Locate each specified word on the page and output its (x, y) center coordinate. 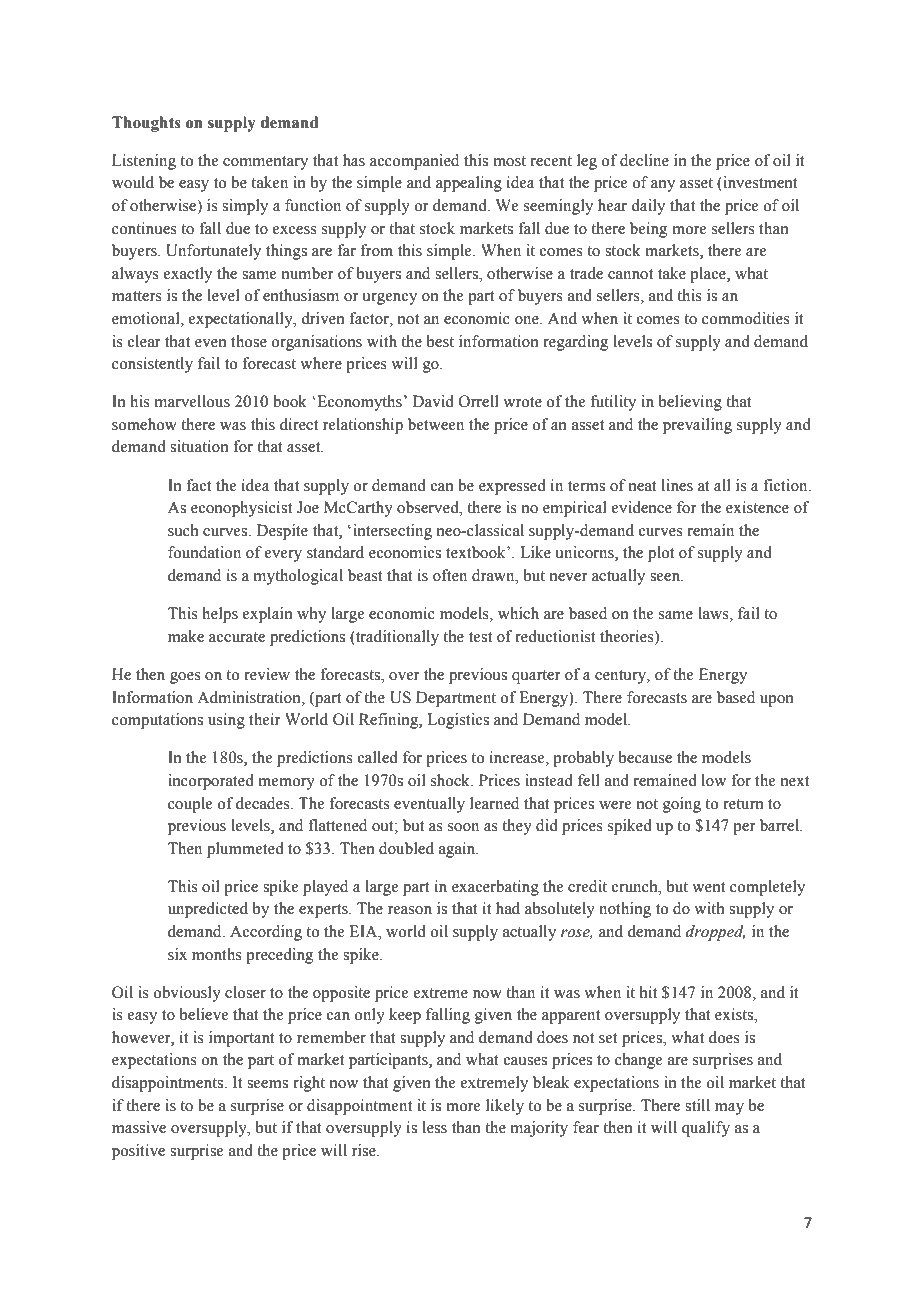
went (708, 887)
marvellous (192, 401)
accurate (237, 637)
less (434, 1127)
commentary (265, 163)
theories (628, 637)
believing (690, 403)
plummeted (245, 850)
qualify (706, 1129)
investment (759, 183)
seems (267, 1084)
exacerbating (495, 888)
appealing (469, 184)
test (480, 637)
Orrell (479, 401)
